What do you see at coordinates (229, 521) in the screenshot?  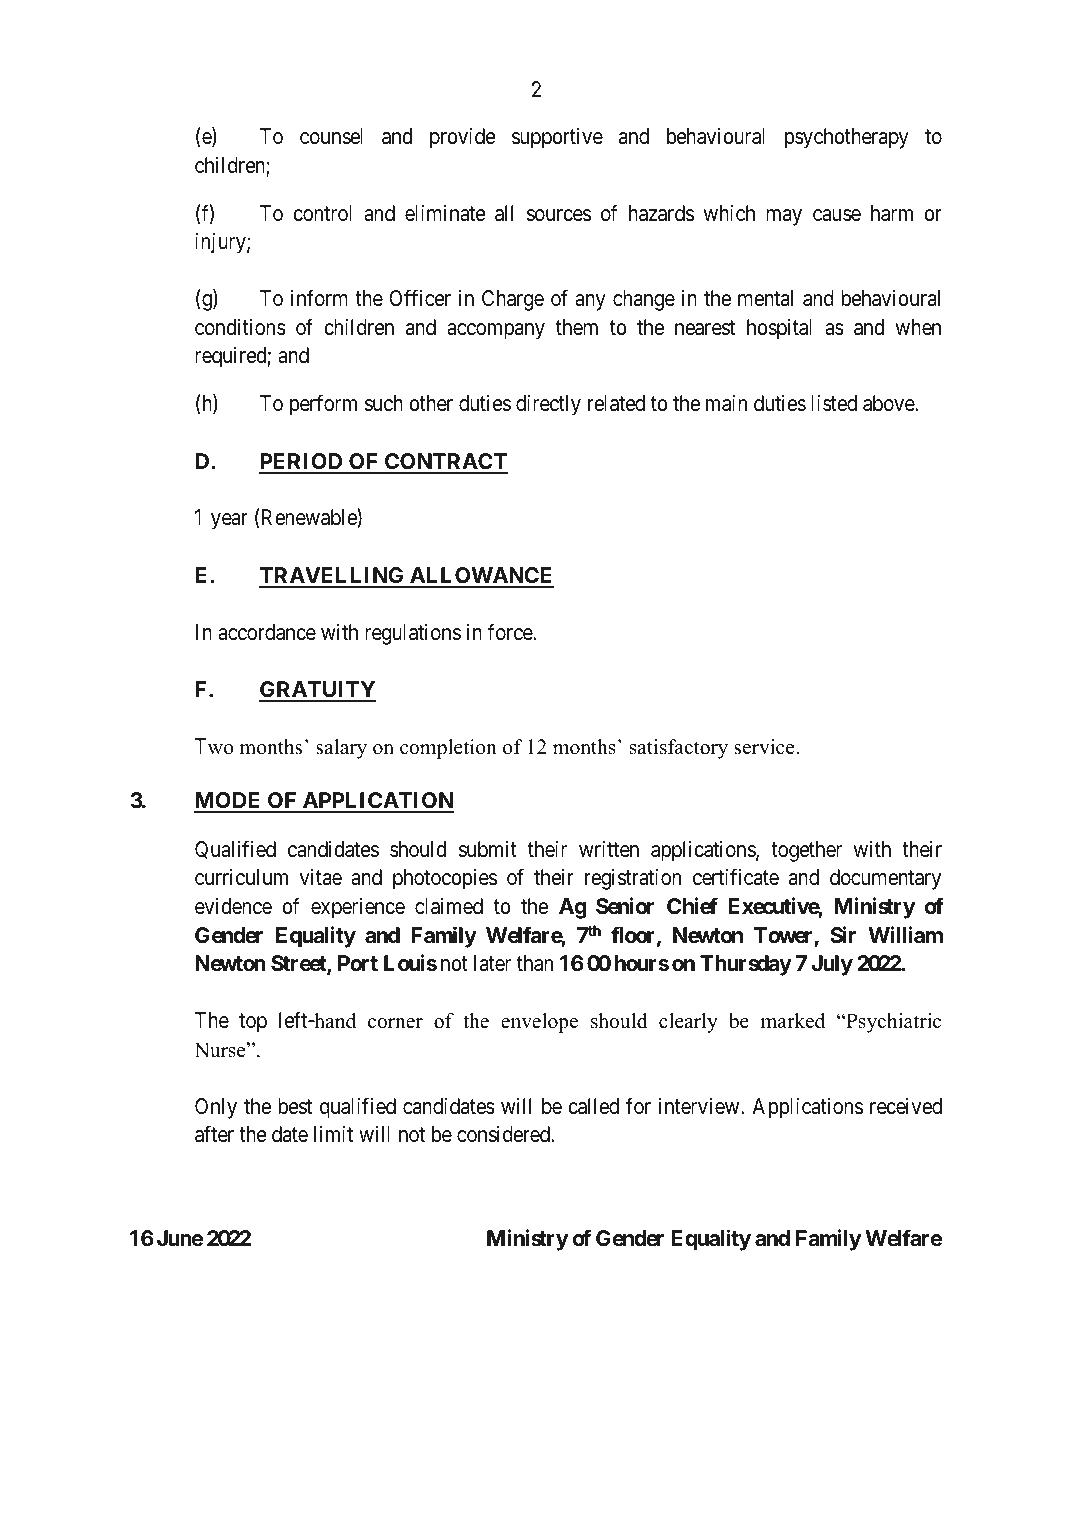 I see `year` at bounding box center [229, 521].
